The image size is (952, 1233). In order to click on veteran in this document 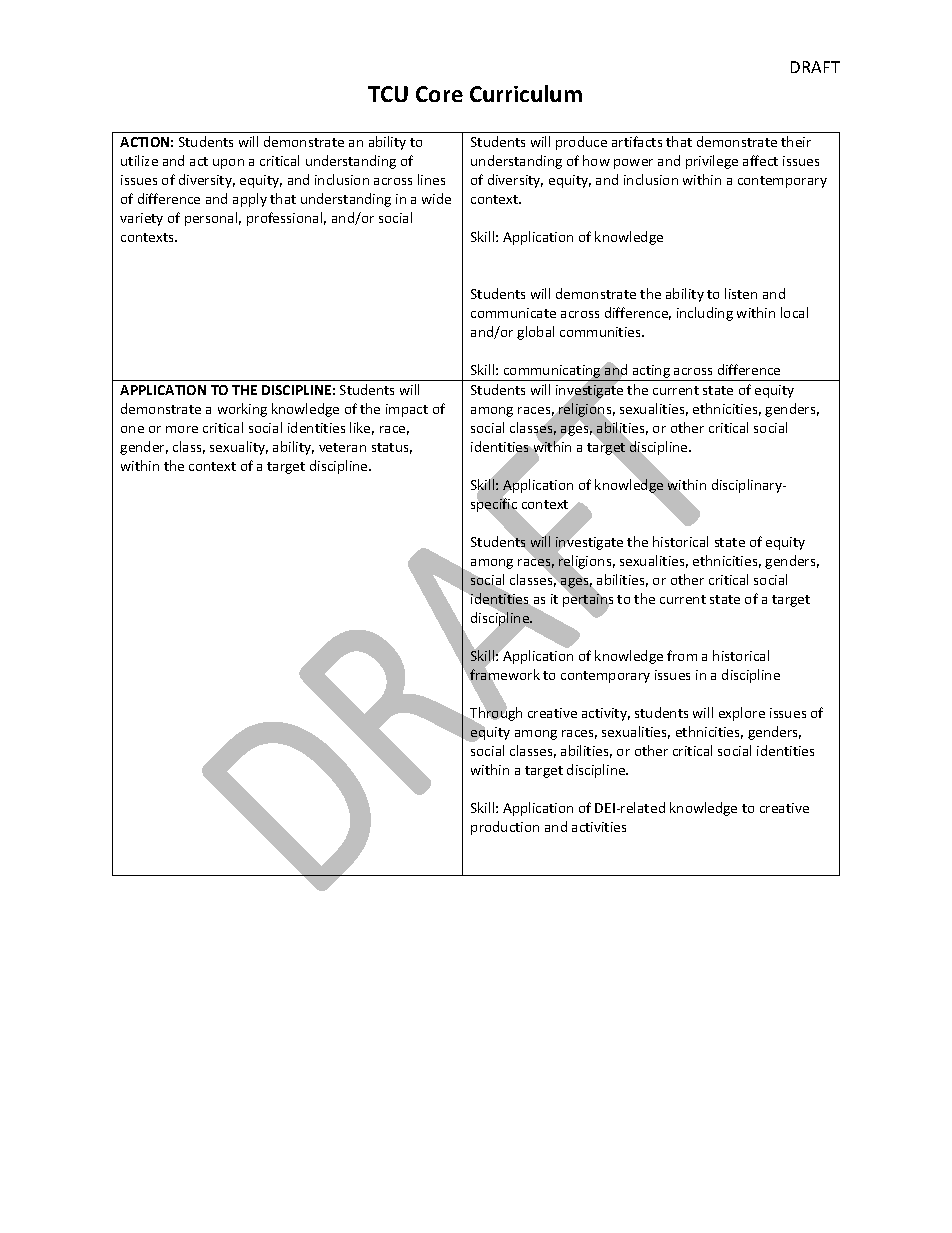, I will do `click(342, 447)`.
